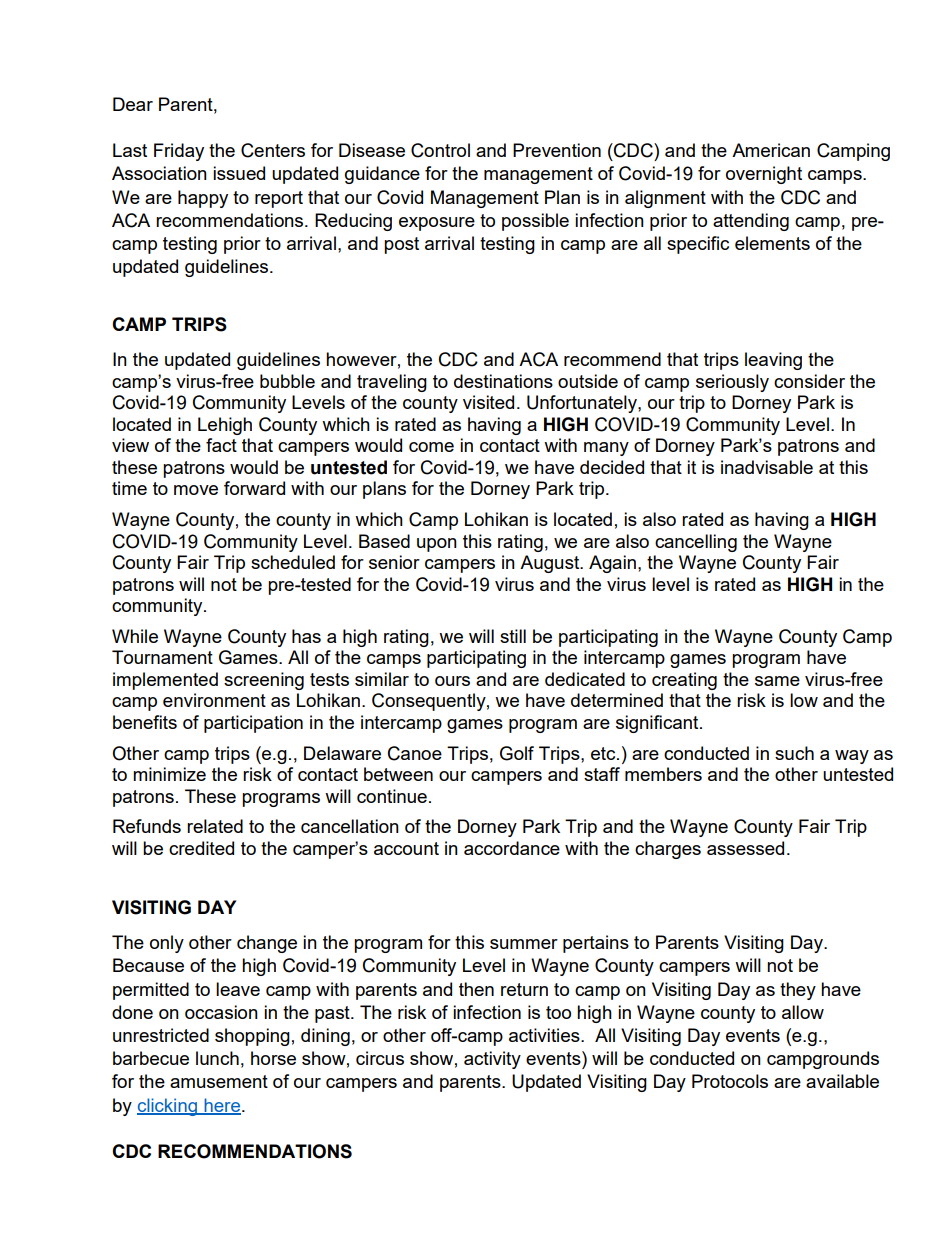  I want to click on Friday, so click(179, 152).
